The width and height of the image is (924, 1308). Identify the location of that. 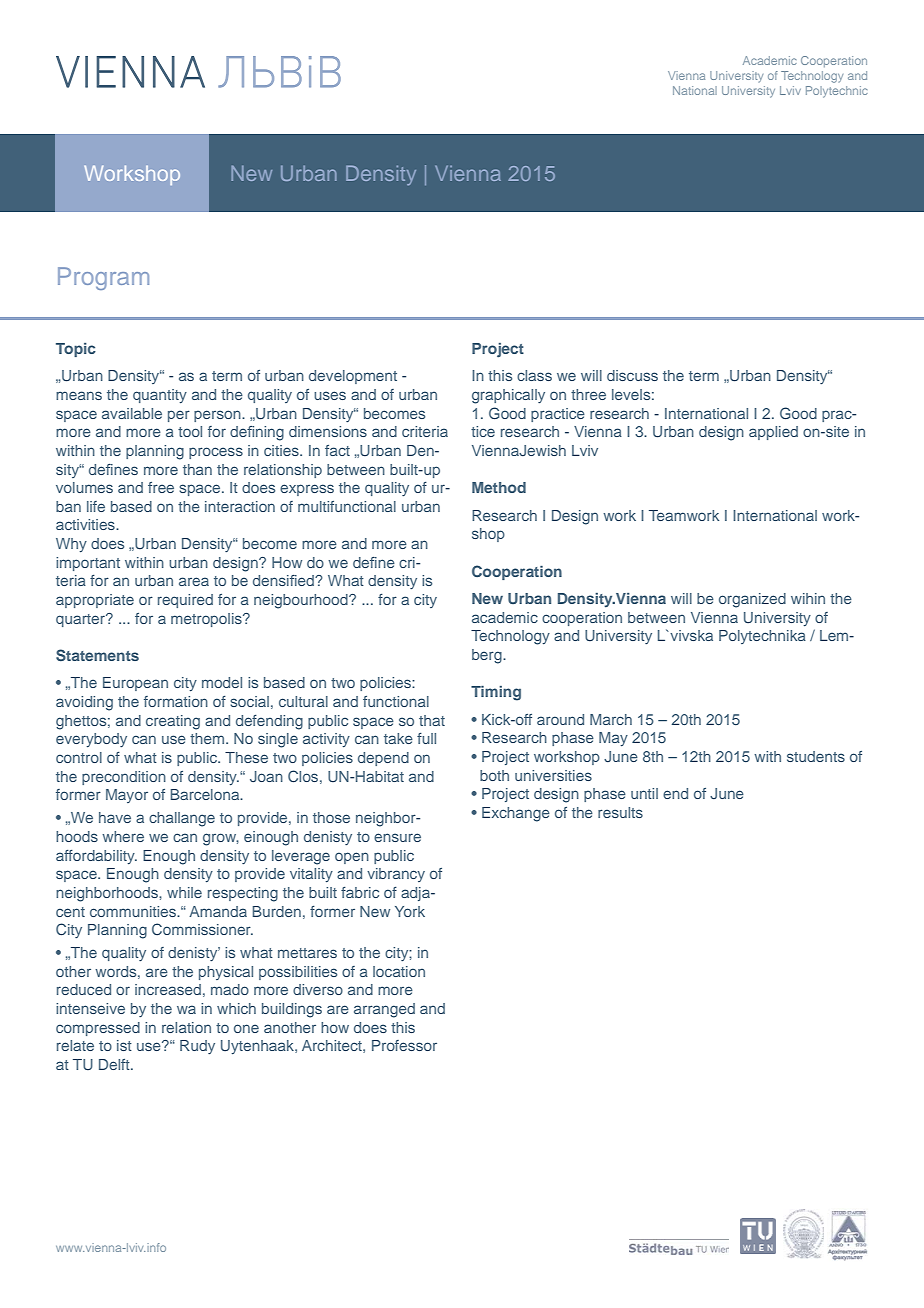
(432, 720).
